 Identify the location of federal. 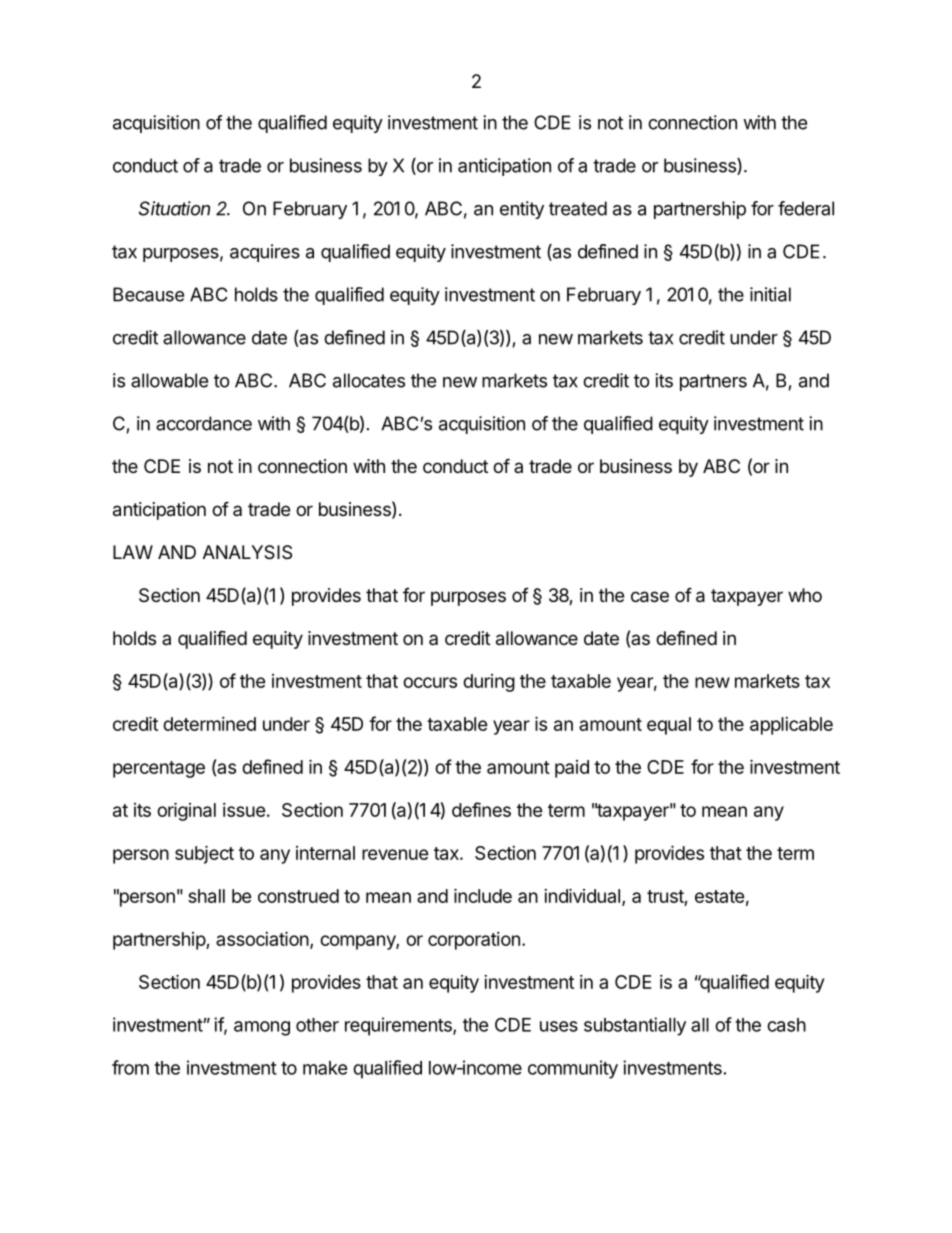
(806, 208).
